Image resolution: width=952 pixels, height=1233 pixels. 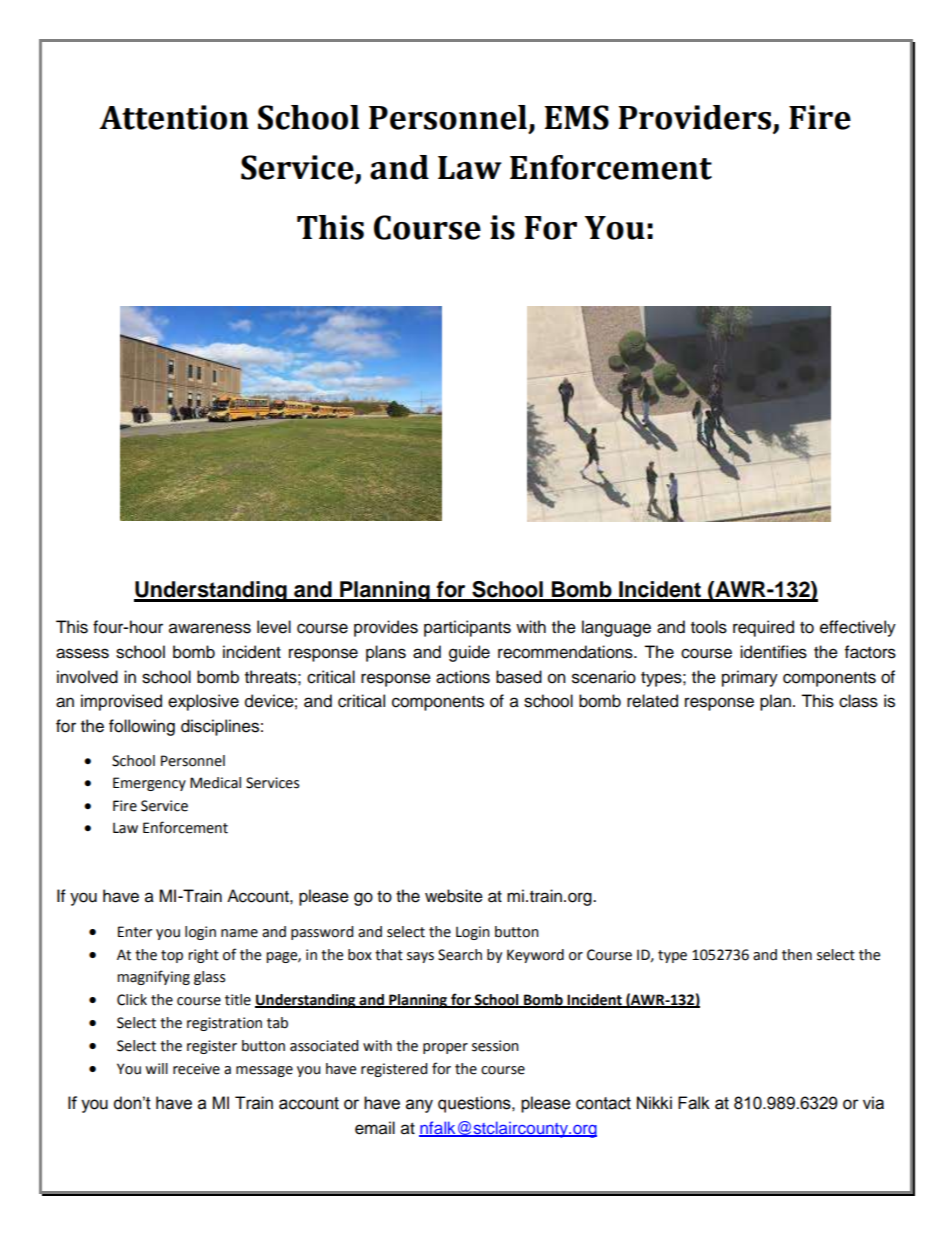 What do you see at coordinates (196, 1069) in the screenshot?
I see `receive` at bounding box center [196, 1069].
